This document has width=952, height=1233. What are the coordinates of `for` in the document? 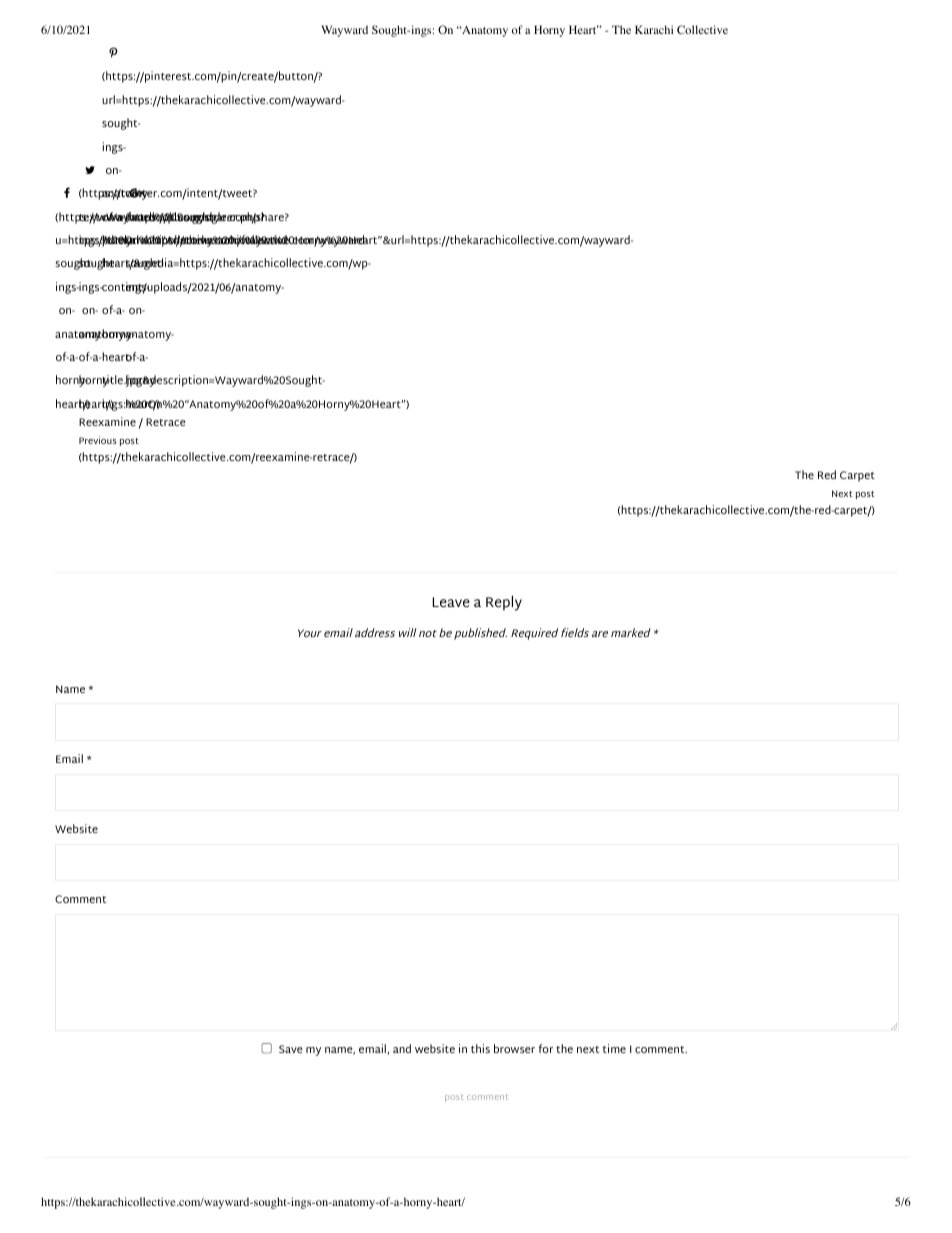 It's located at (546, 1048).
